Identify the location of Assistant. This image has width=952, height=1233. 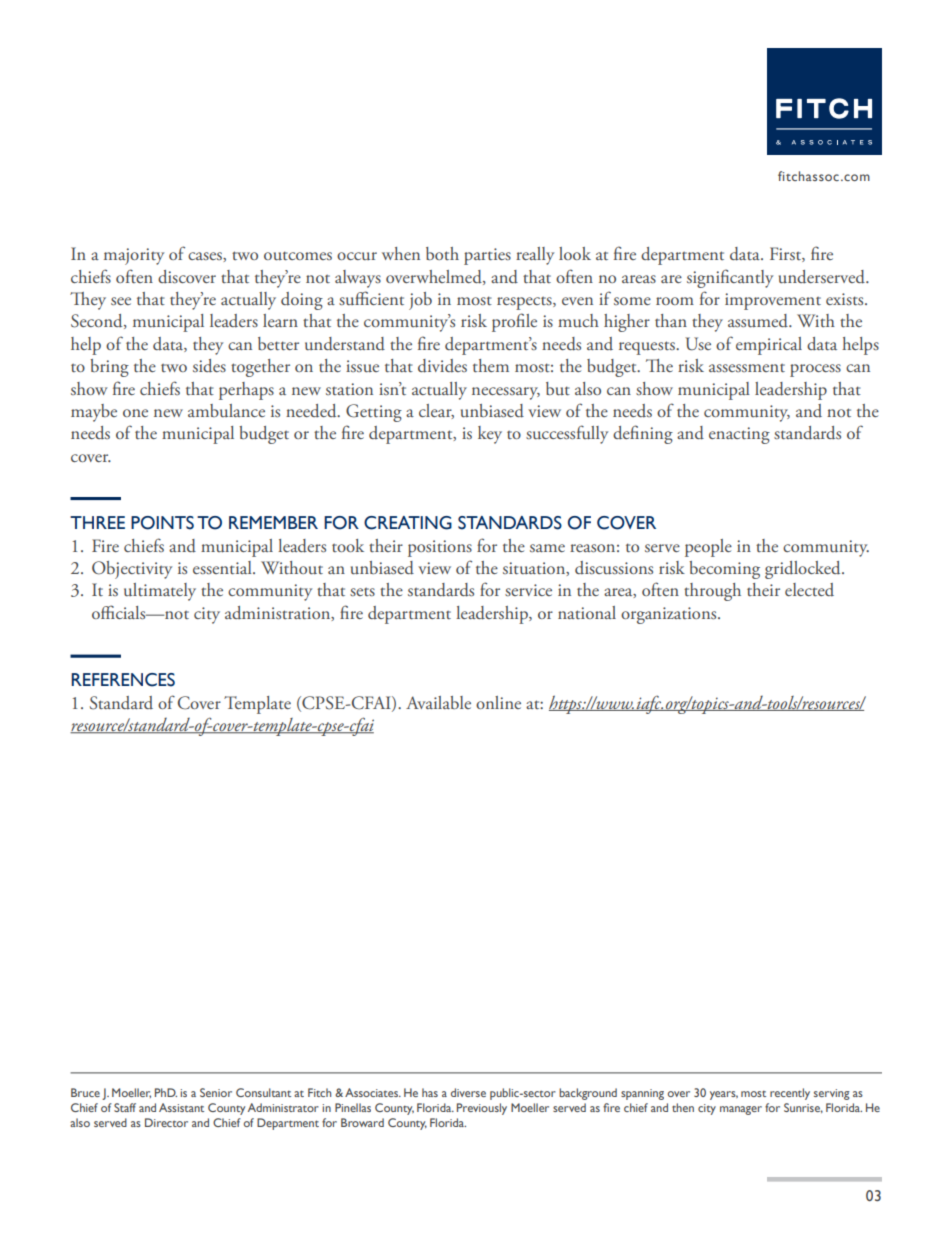
(181, 1107).
